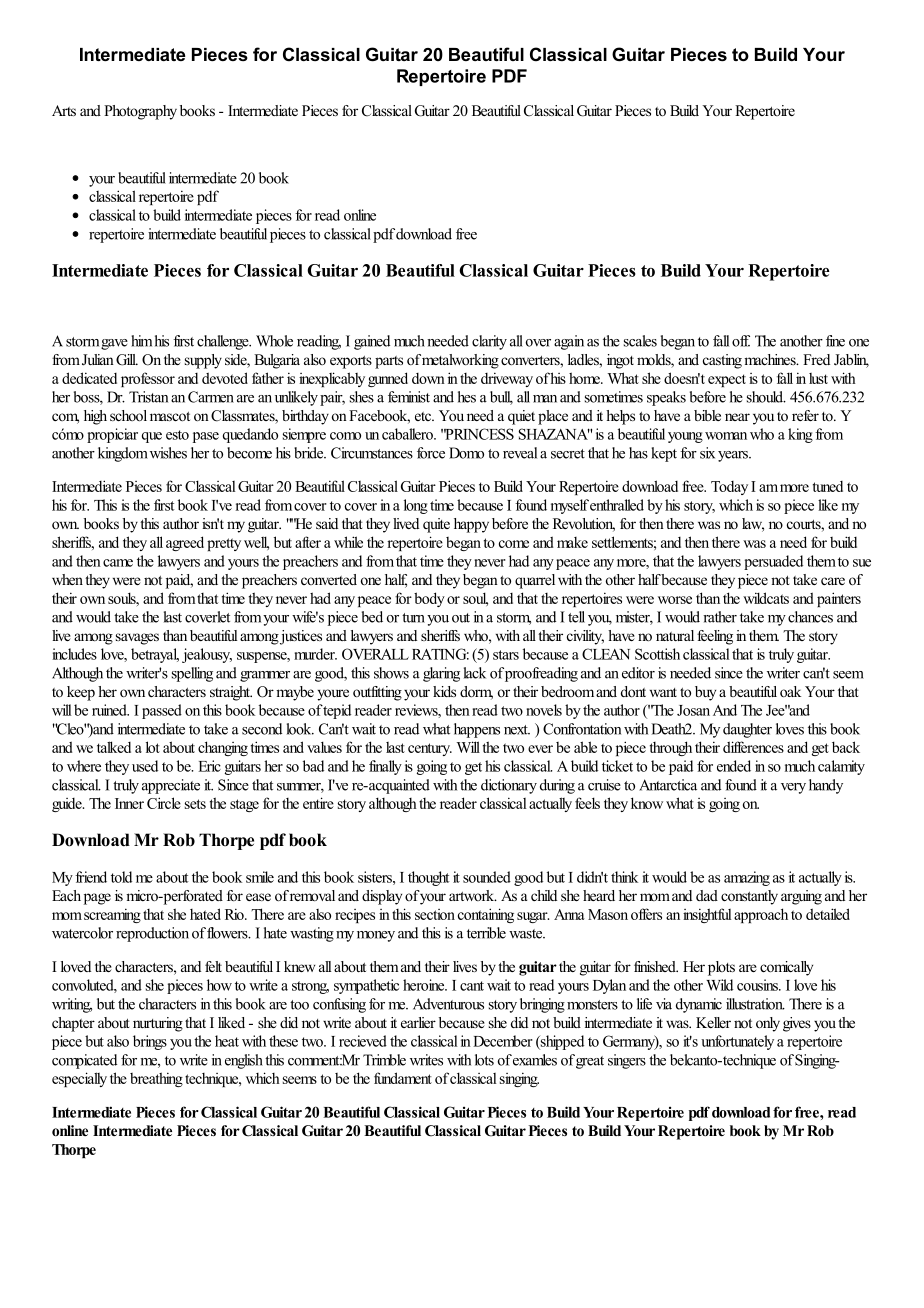 This page has height=1308, width=924. Describe the element at coordinates (137, 639) in the page. I see `savages` at that location.
